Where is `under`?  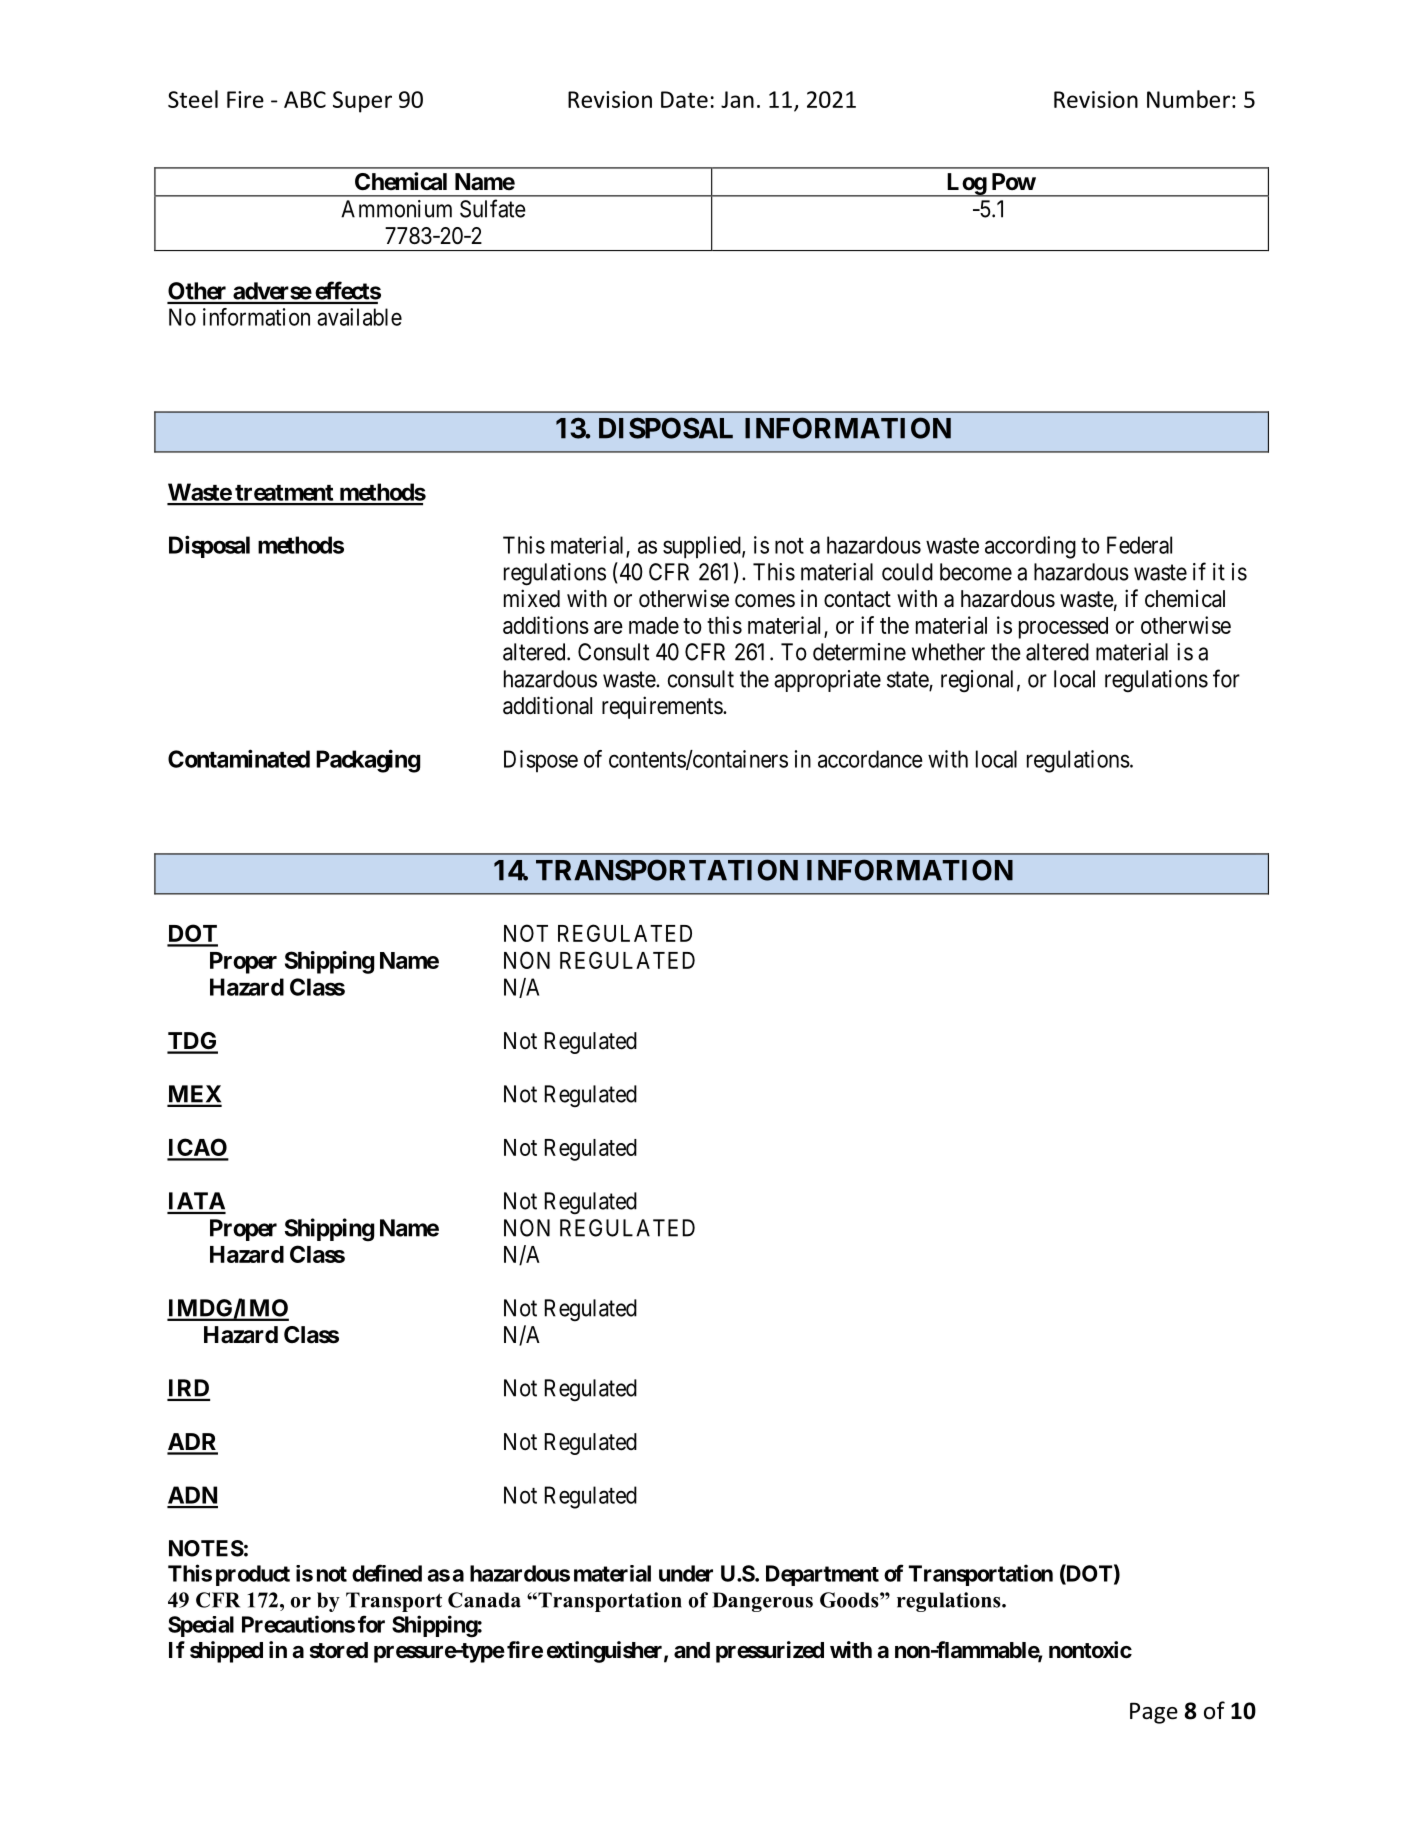
under is located at coordinates (686, 1573).
